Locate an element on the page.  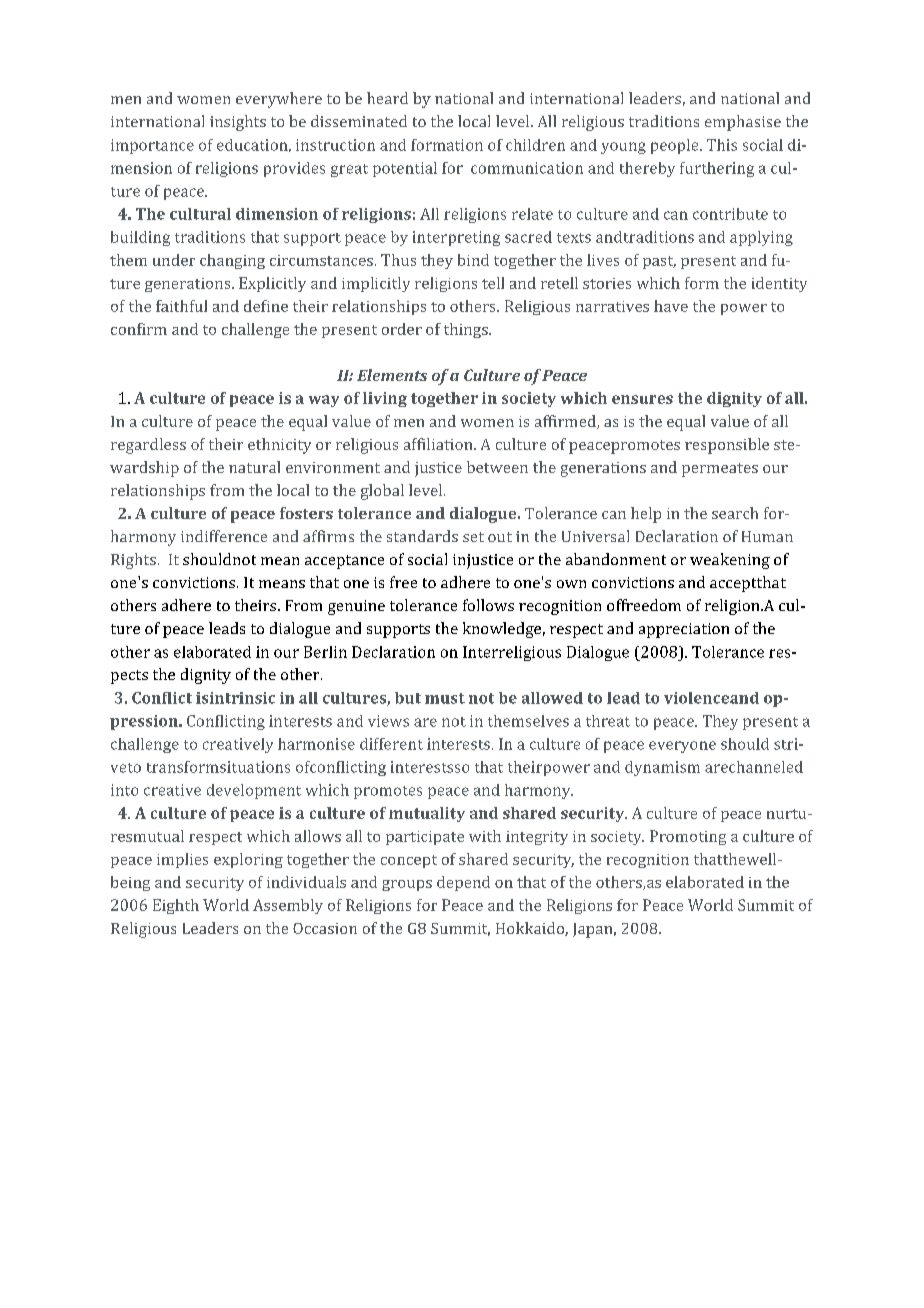
search is located at coordinates (735, 513).
